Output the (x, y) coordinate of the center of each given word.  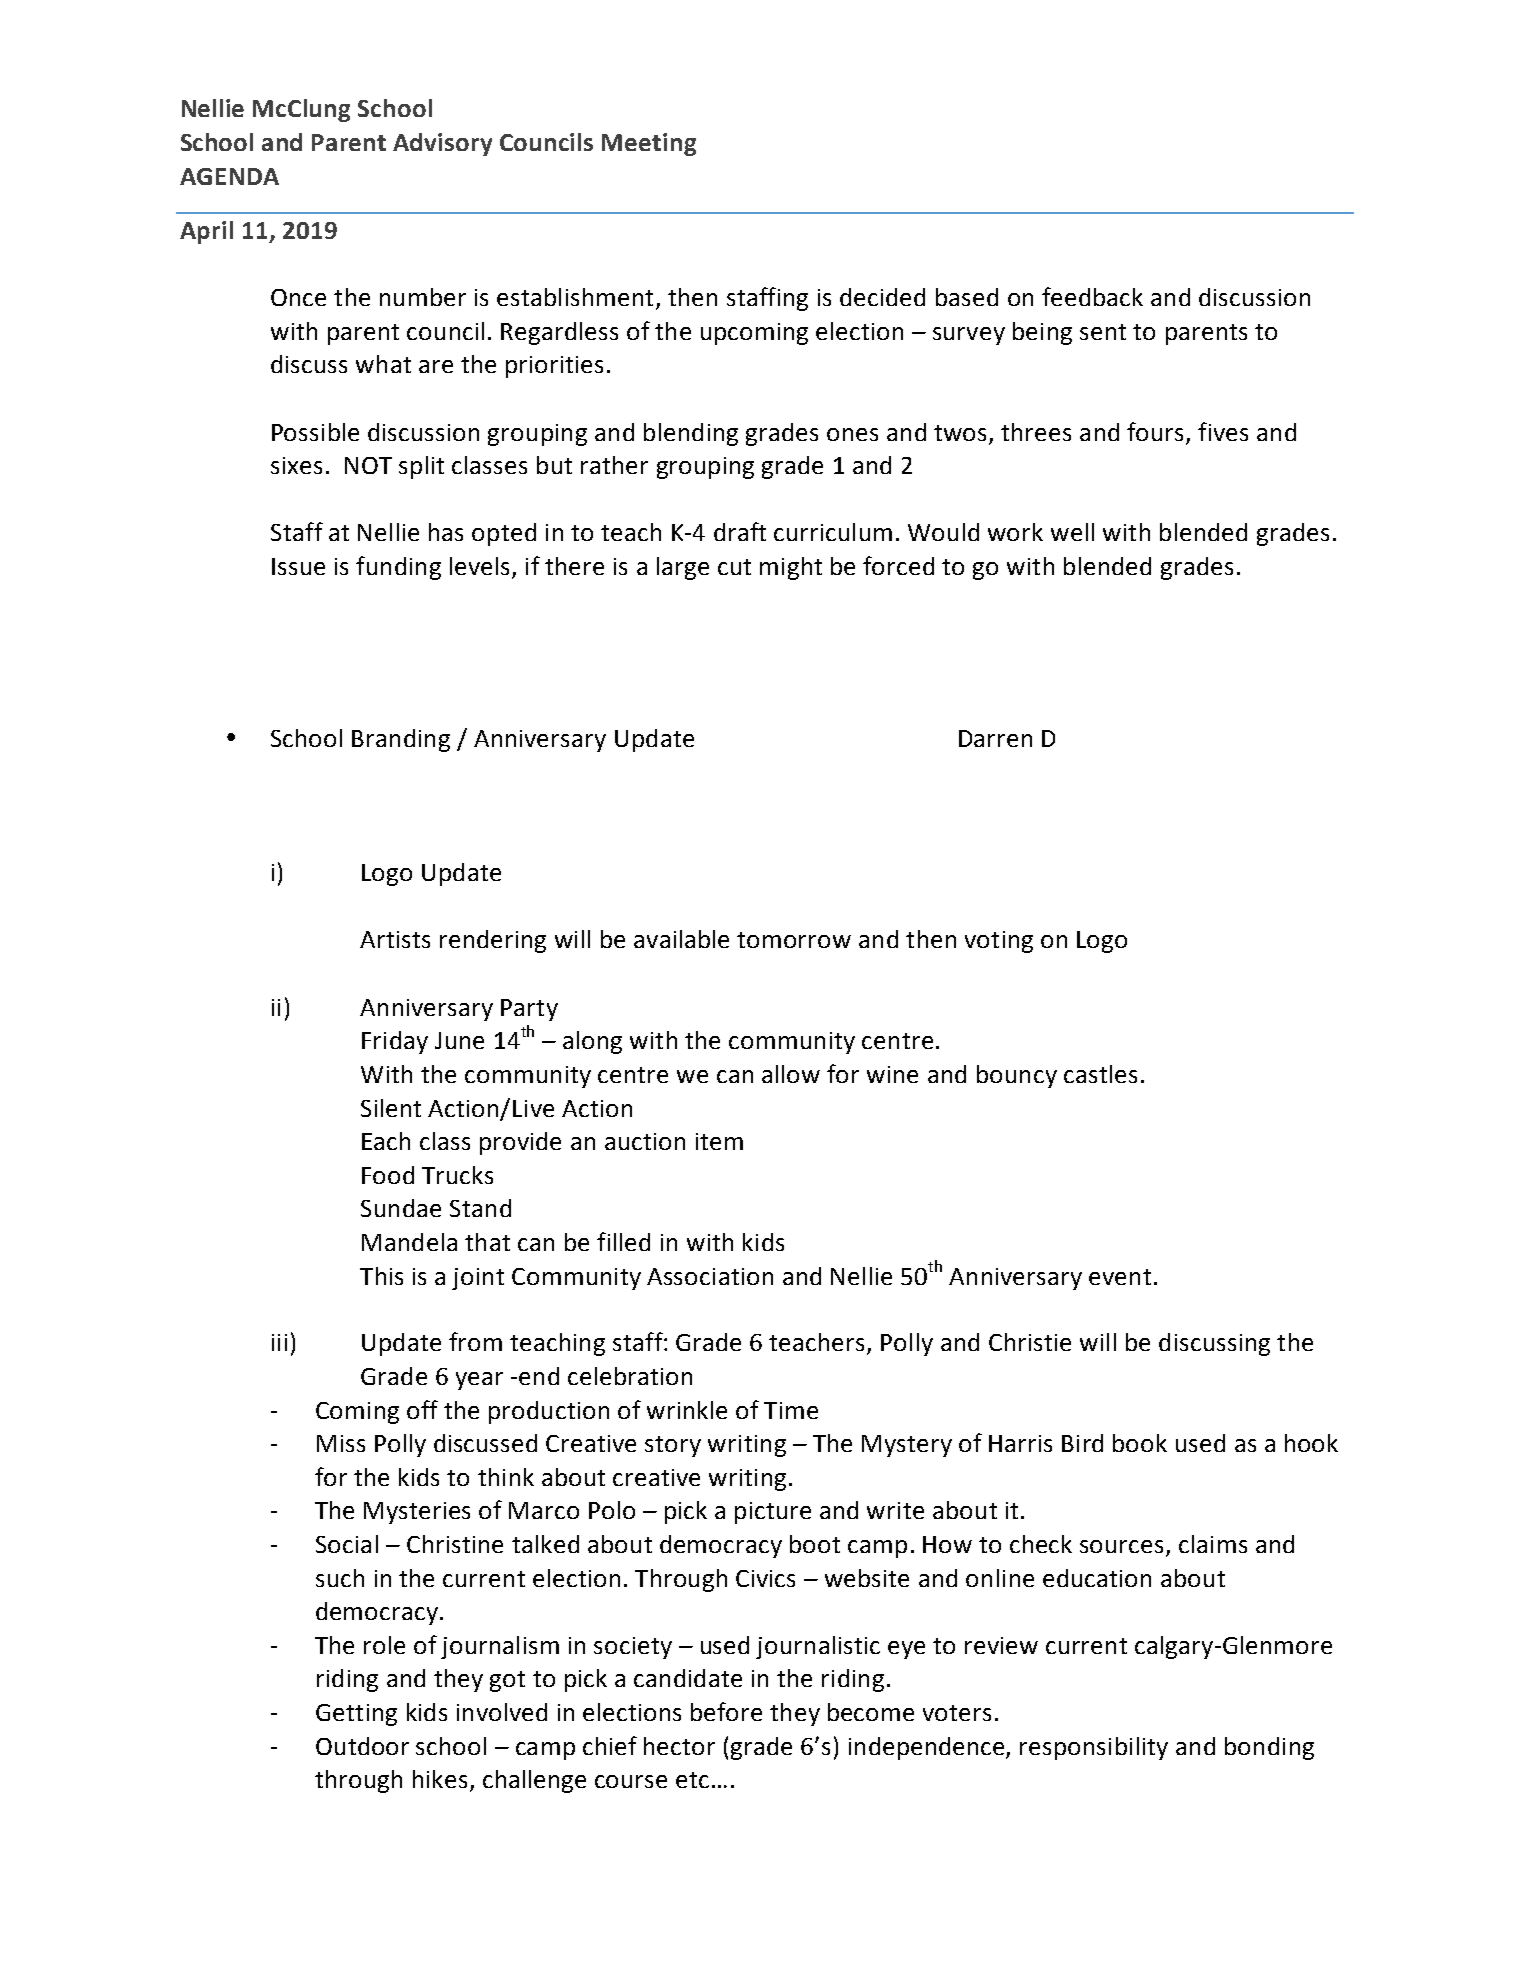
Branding (401, 740)
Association (710, 1276)
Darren (995, 738)
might (791, 568)
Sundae (401, 1208)
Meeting (649, 144)
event (1120, 1277)
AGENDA (229, 176)
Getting (356, 1715)
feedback (1092, 296)
